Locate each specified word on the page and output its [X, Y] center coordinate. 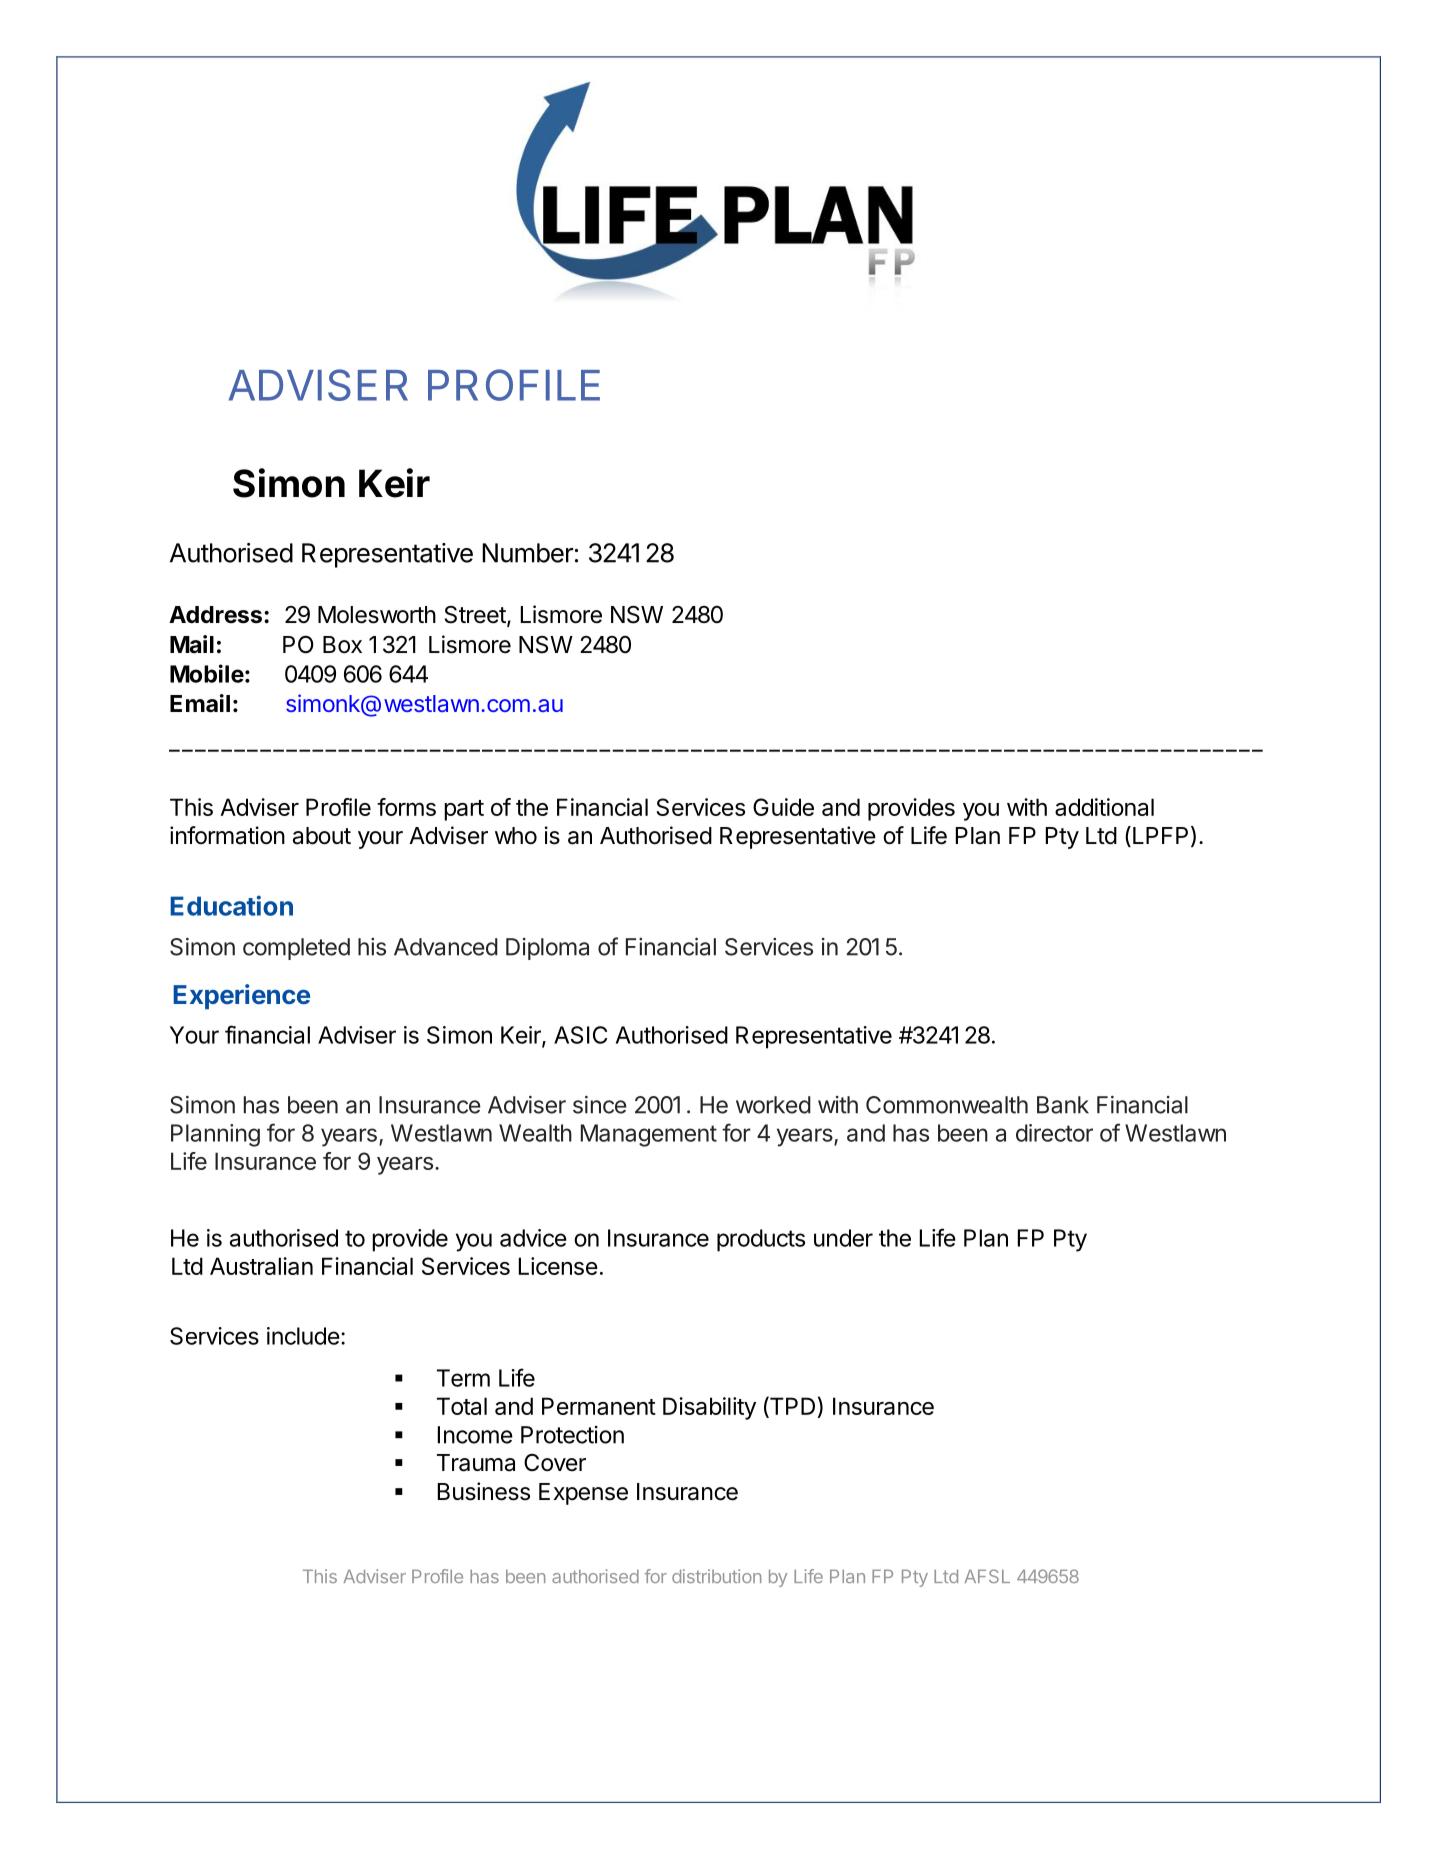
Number [527, 553]
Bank [1063, 1105]
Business [484, 1491]
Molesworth [377, 615]
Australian [261, 1266]
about [322, 836]
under [843, 1238]
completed [296, 949]
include [303, 1336]
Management [649, 1135]
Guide [783, 807]
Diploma [547, 949]
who [516, 836]
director [1054, 1133]
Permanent [599, 1406]
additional [1104, 807]
